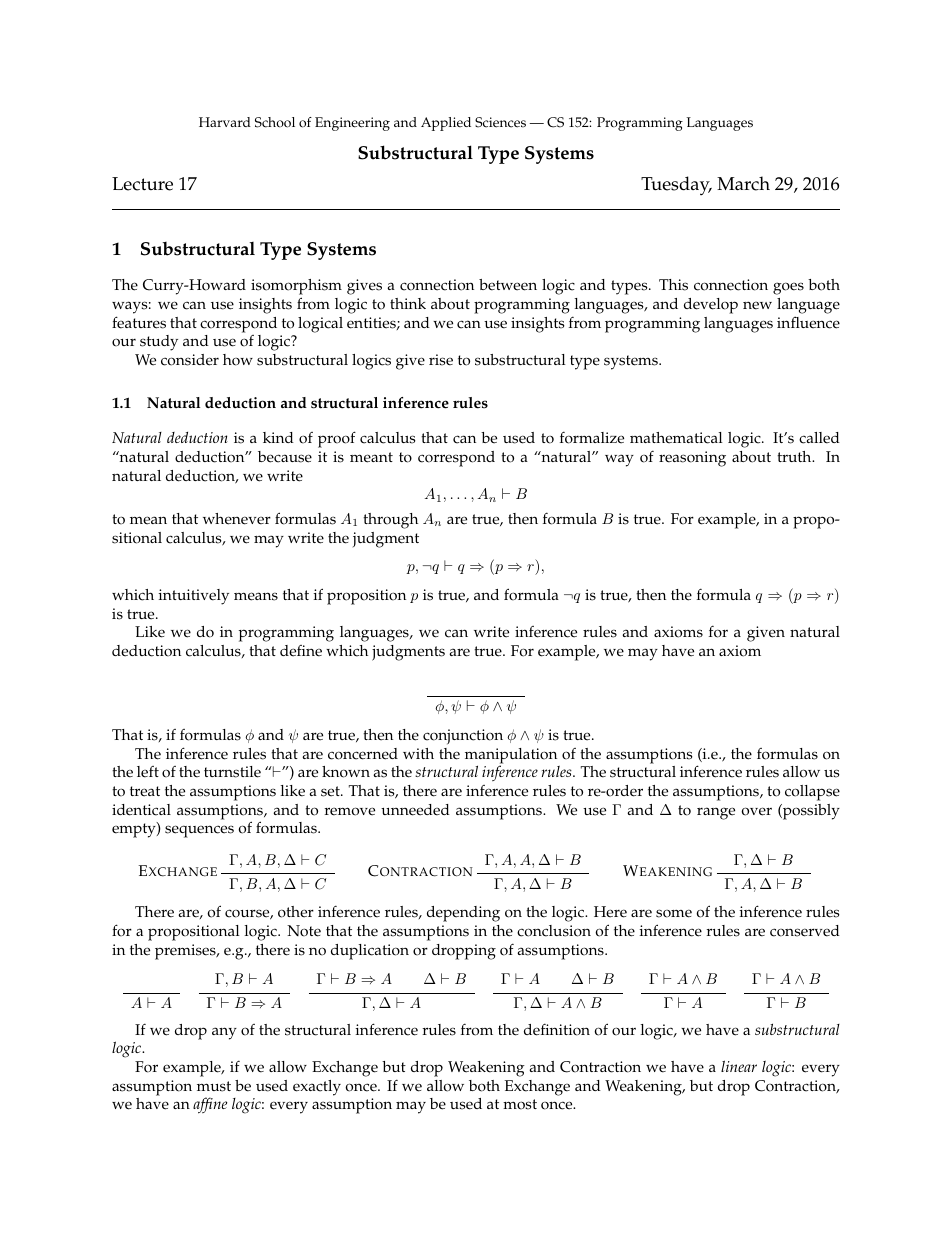 The width and height of the screenshot is (952, 1233). I want to click on Sciences, so click(500, 122).
